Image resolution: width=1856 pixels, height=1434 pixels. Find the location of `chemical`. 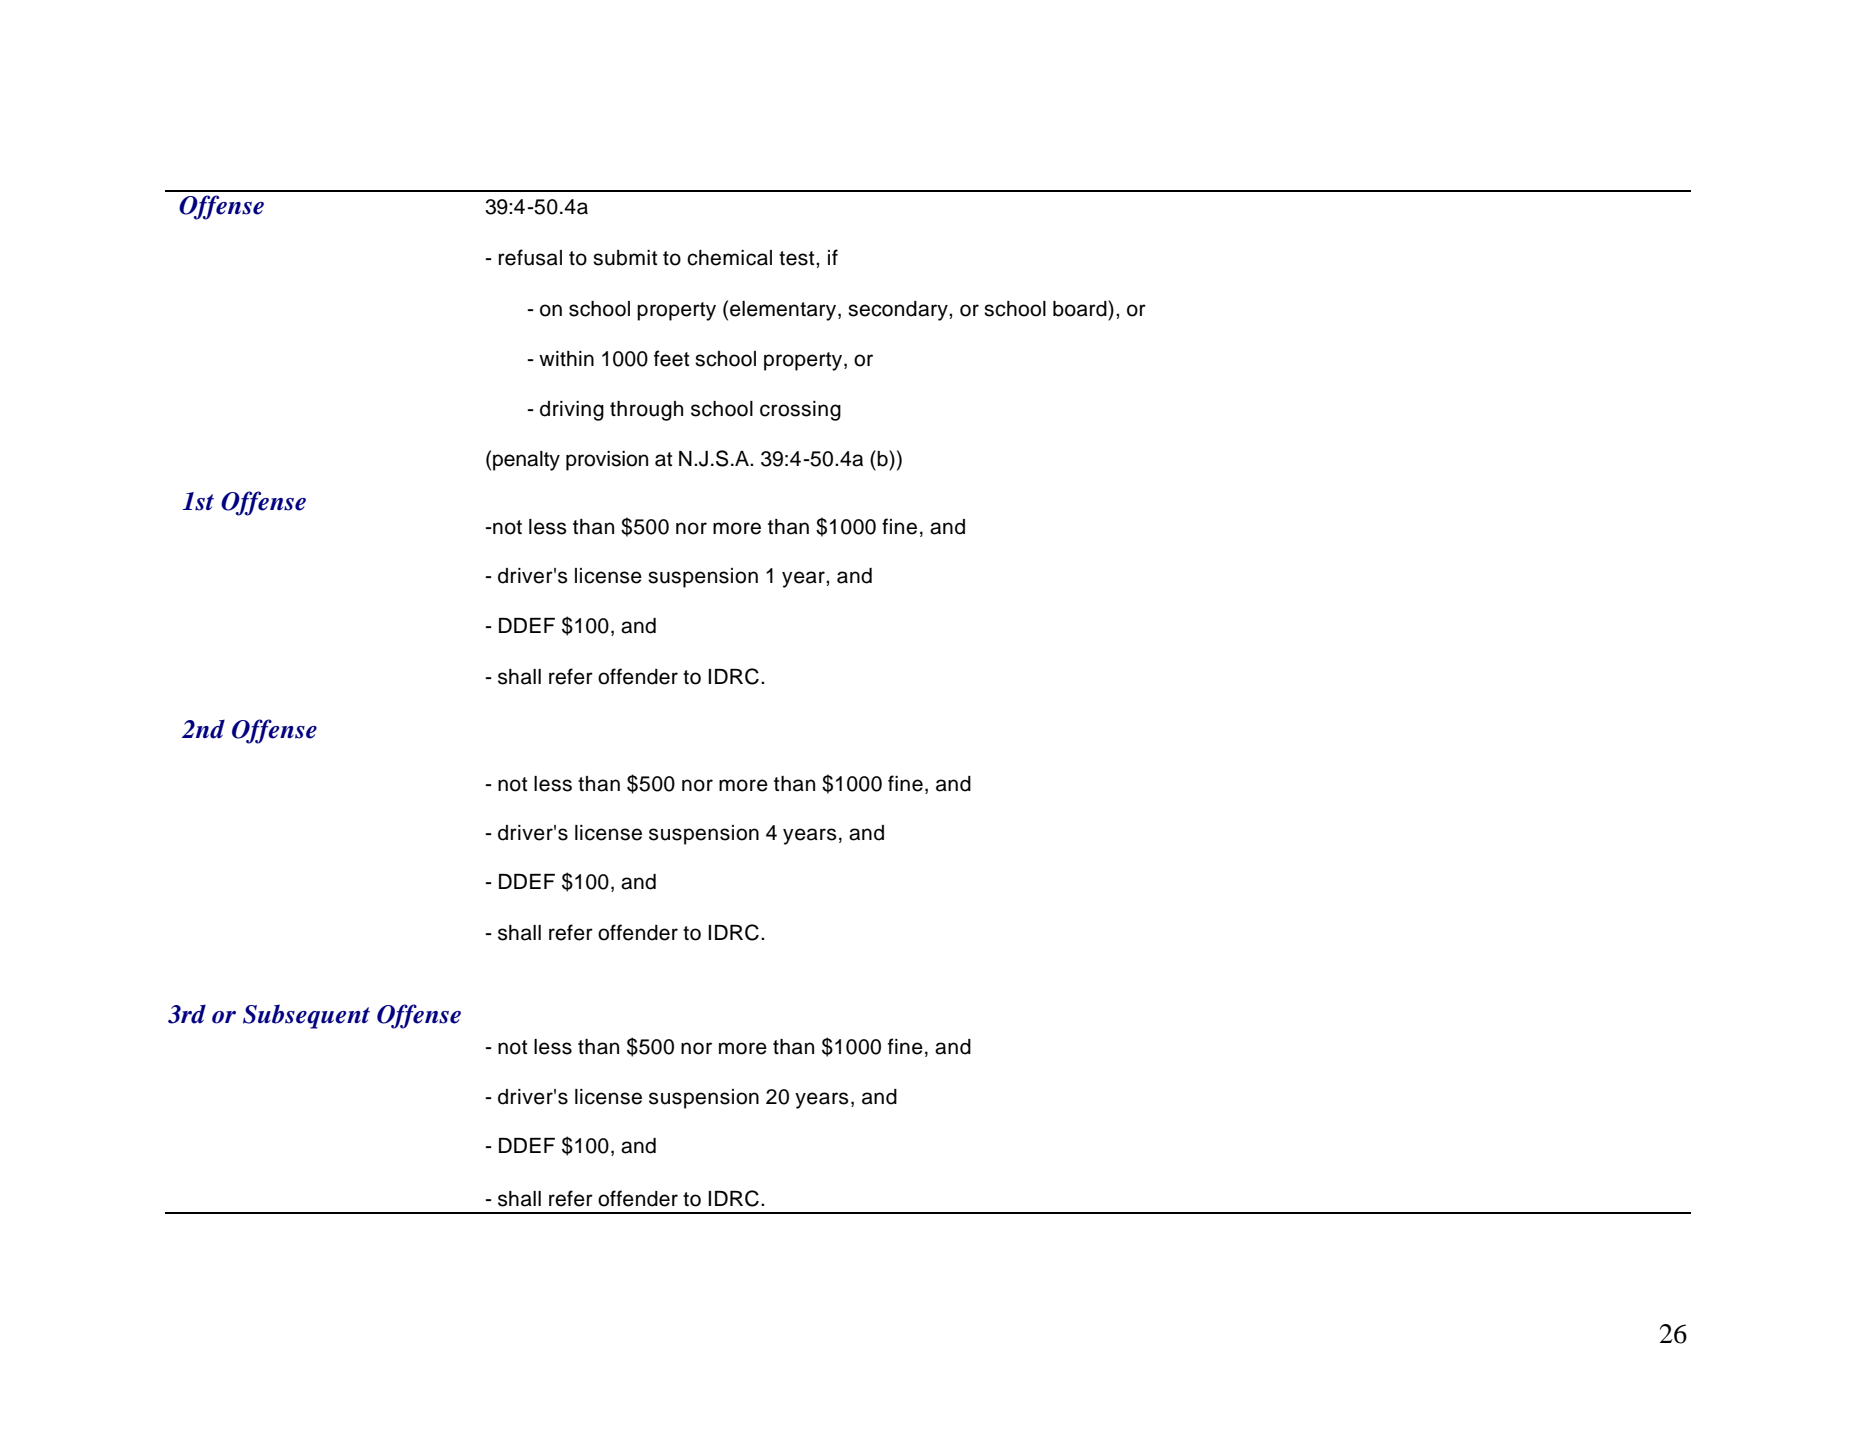

chemical is located at coordinates (729, 258).
